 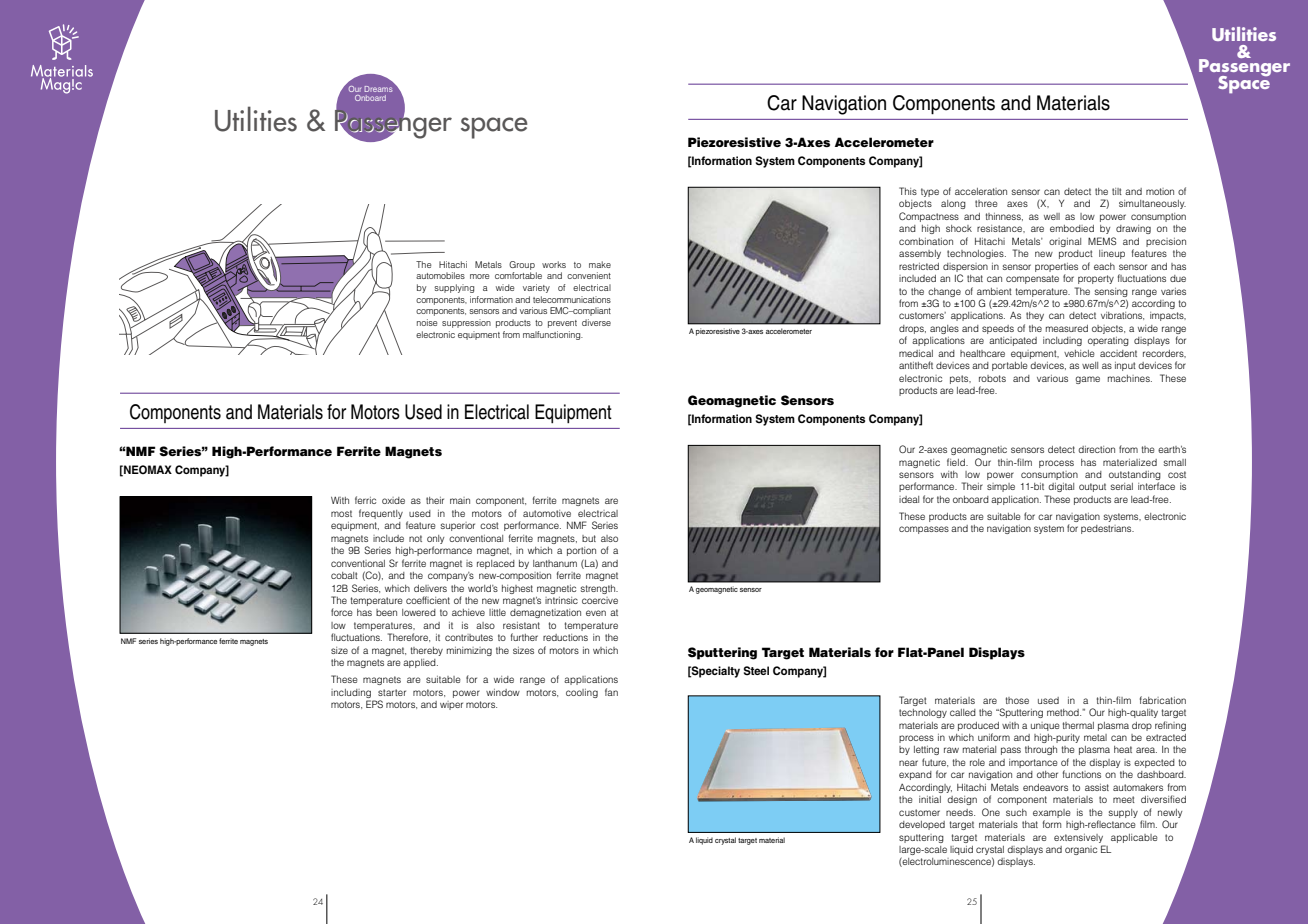 What do you see at coordinates (1117, 191) in the screenshot?
I see `tilt` at bounding box center [1117, 191].
